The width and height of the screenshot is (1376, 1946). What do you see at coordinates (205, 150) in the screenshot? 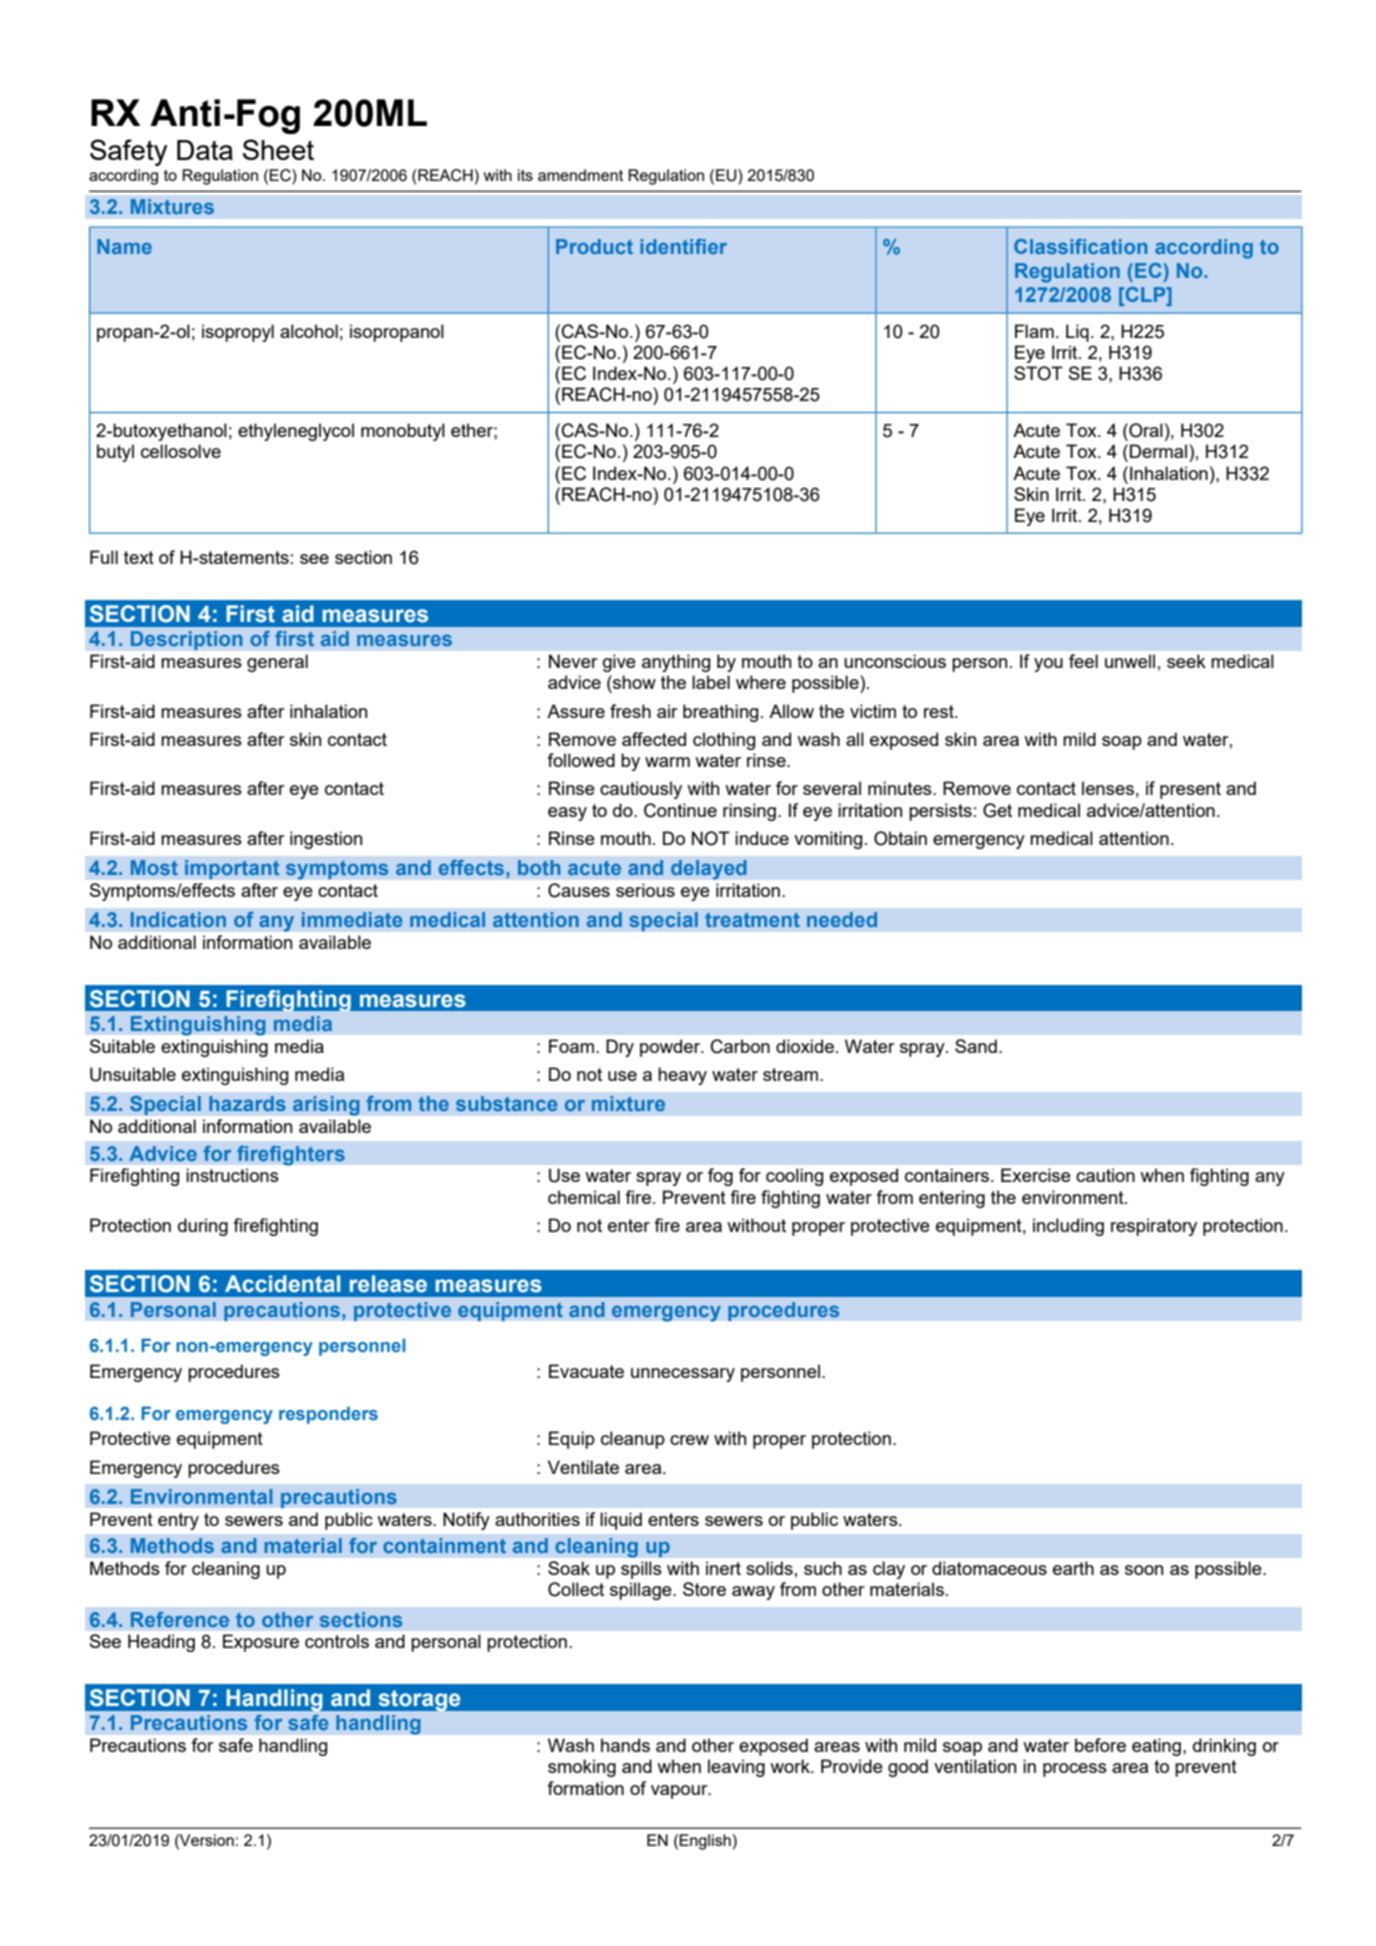
I see `Data` at bounding box center [205, 150].
